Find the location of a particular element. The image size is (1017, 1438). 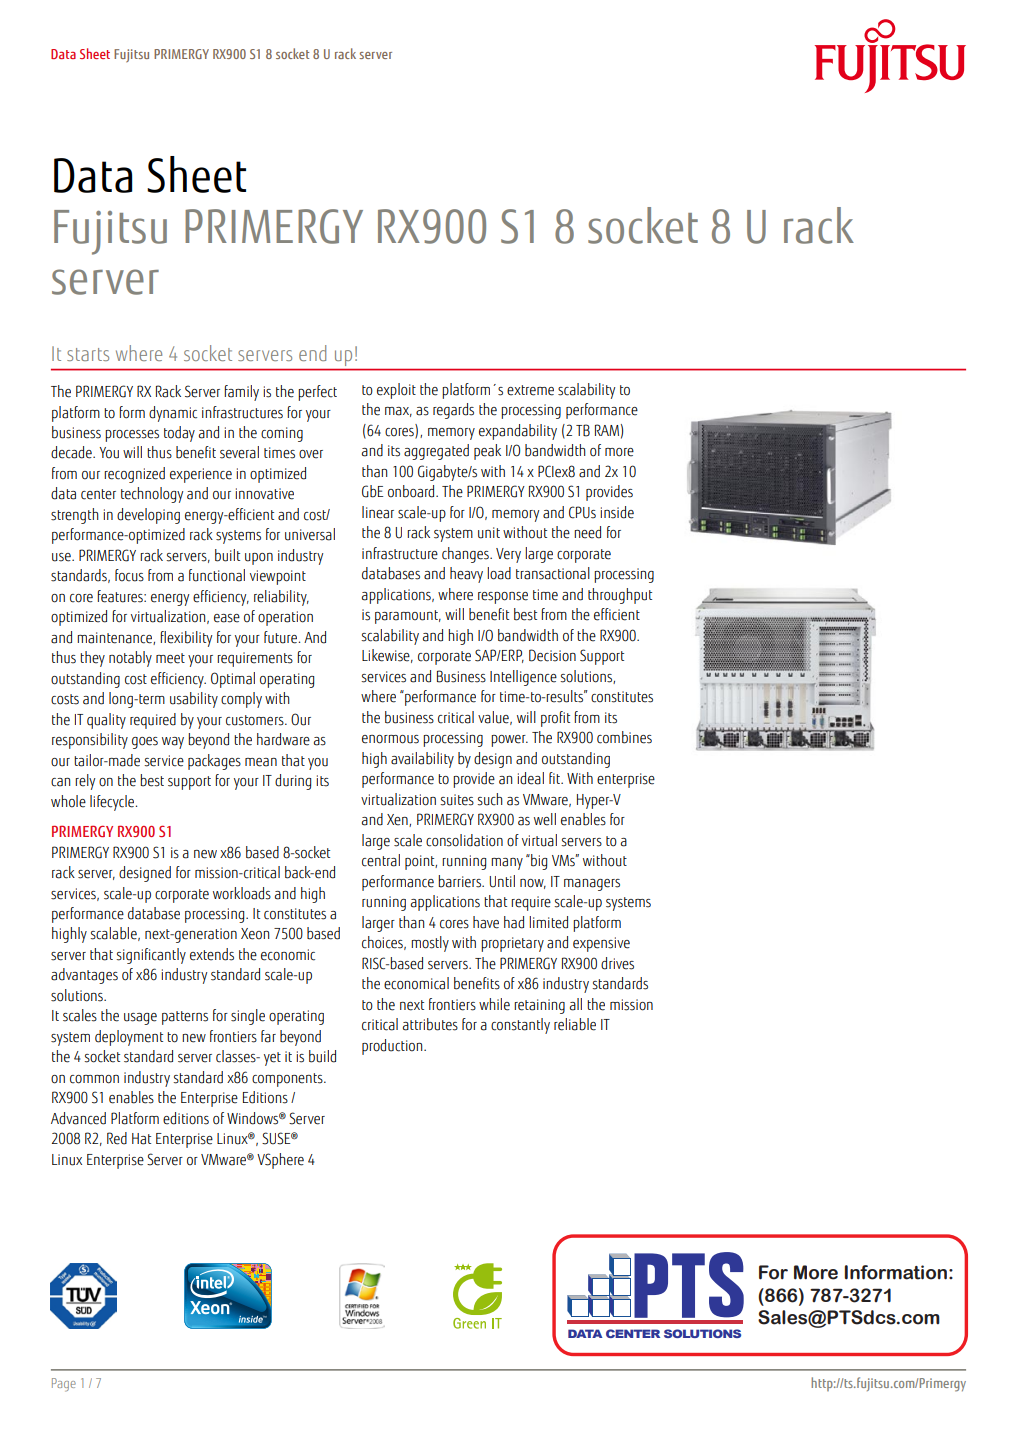

Decision is located at coordinates (552, 655).
